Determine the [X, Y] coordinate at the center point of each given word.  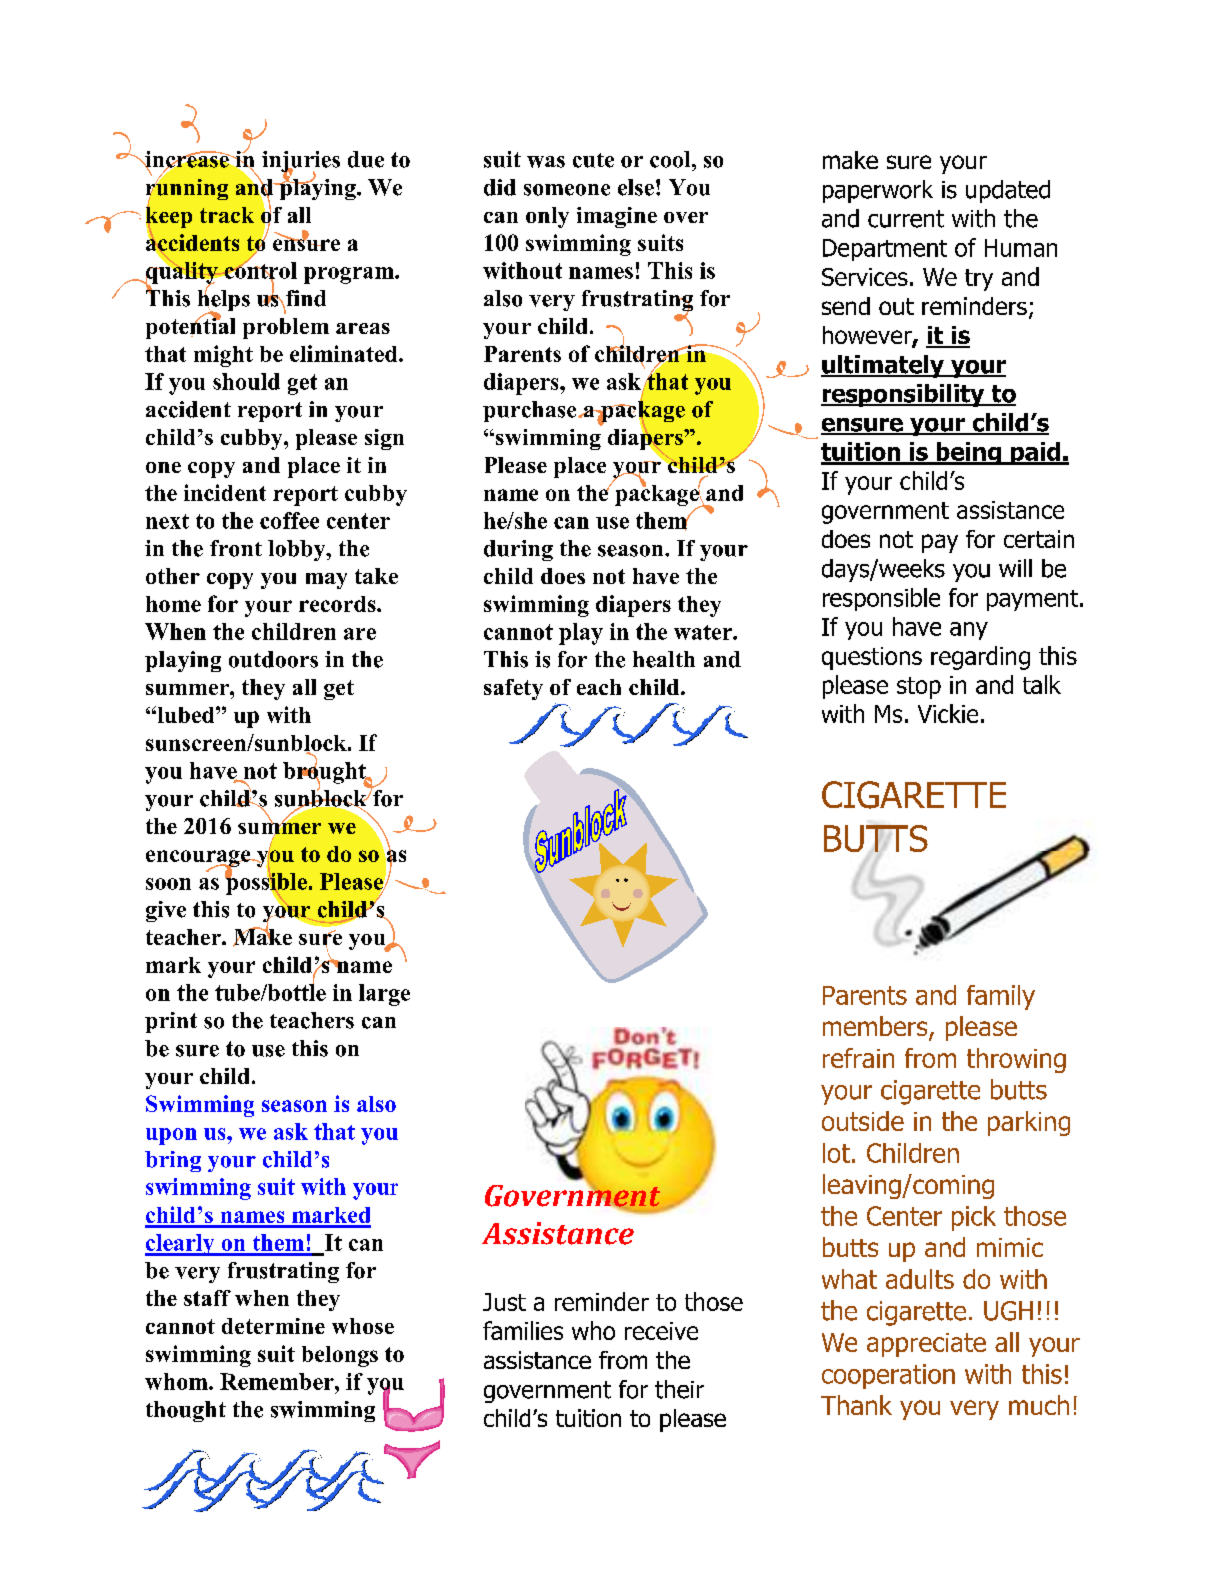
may [326, 581]
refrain [858, 1058]
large [384, 995]
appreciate [926, 1345]
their [679, 1389]
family [1001, 997]
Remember [278, 1381]
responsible [881, 599]
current [906, 219]
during [518, 550]
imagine [617, 217]
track [227, 215]
